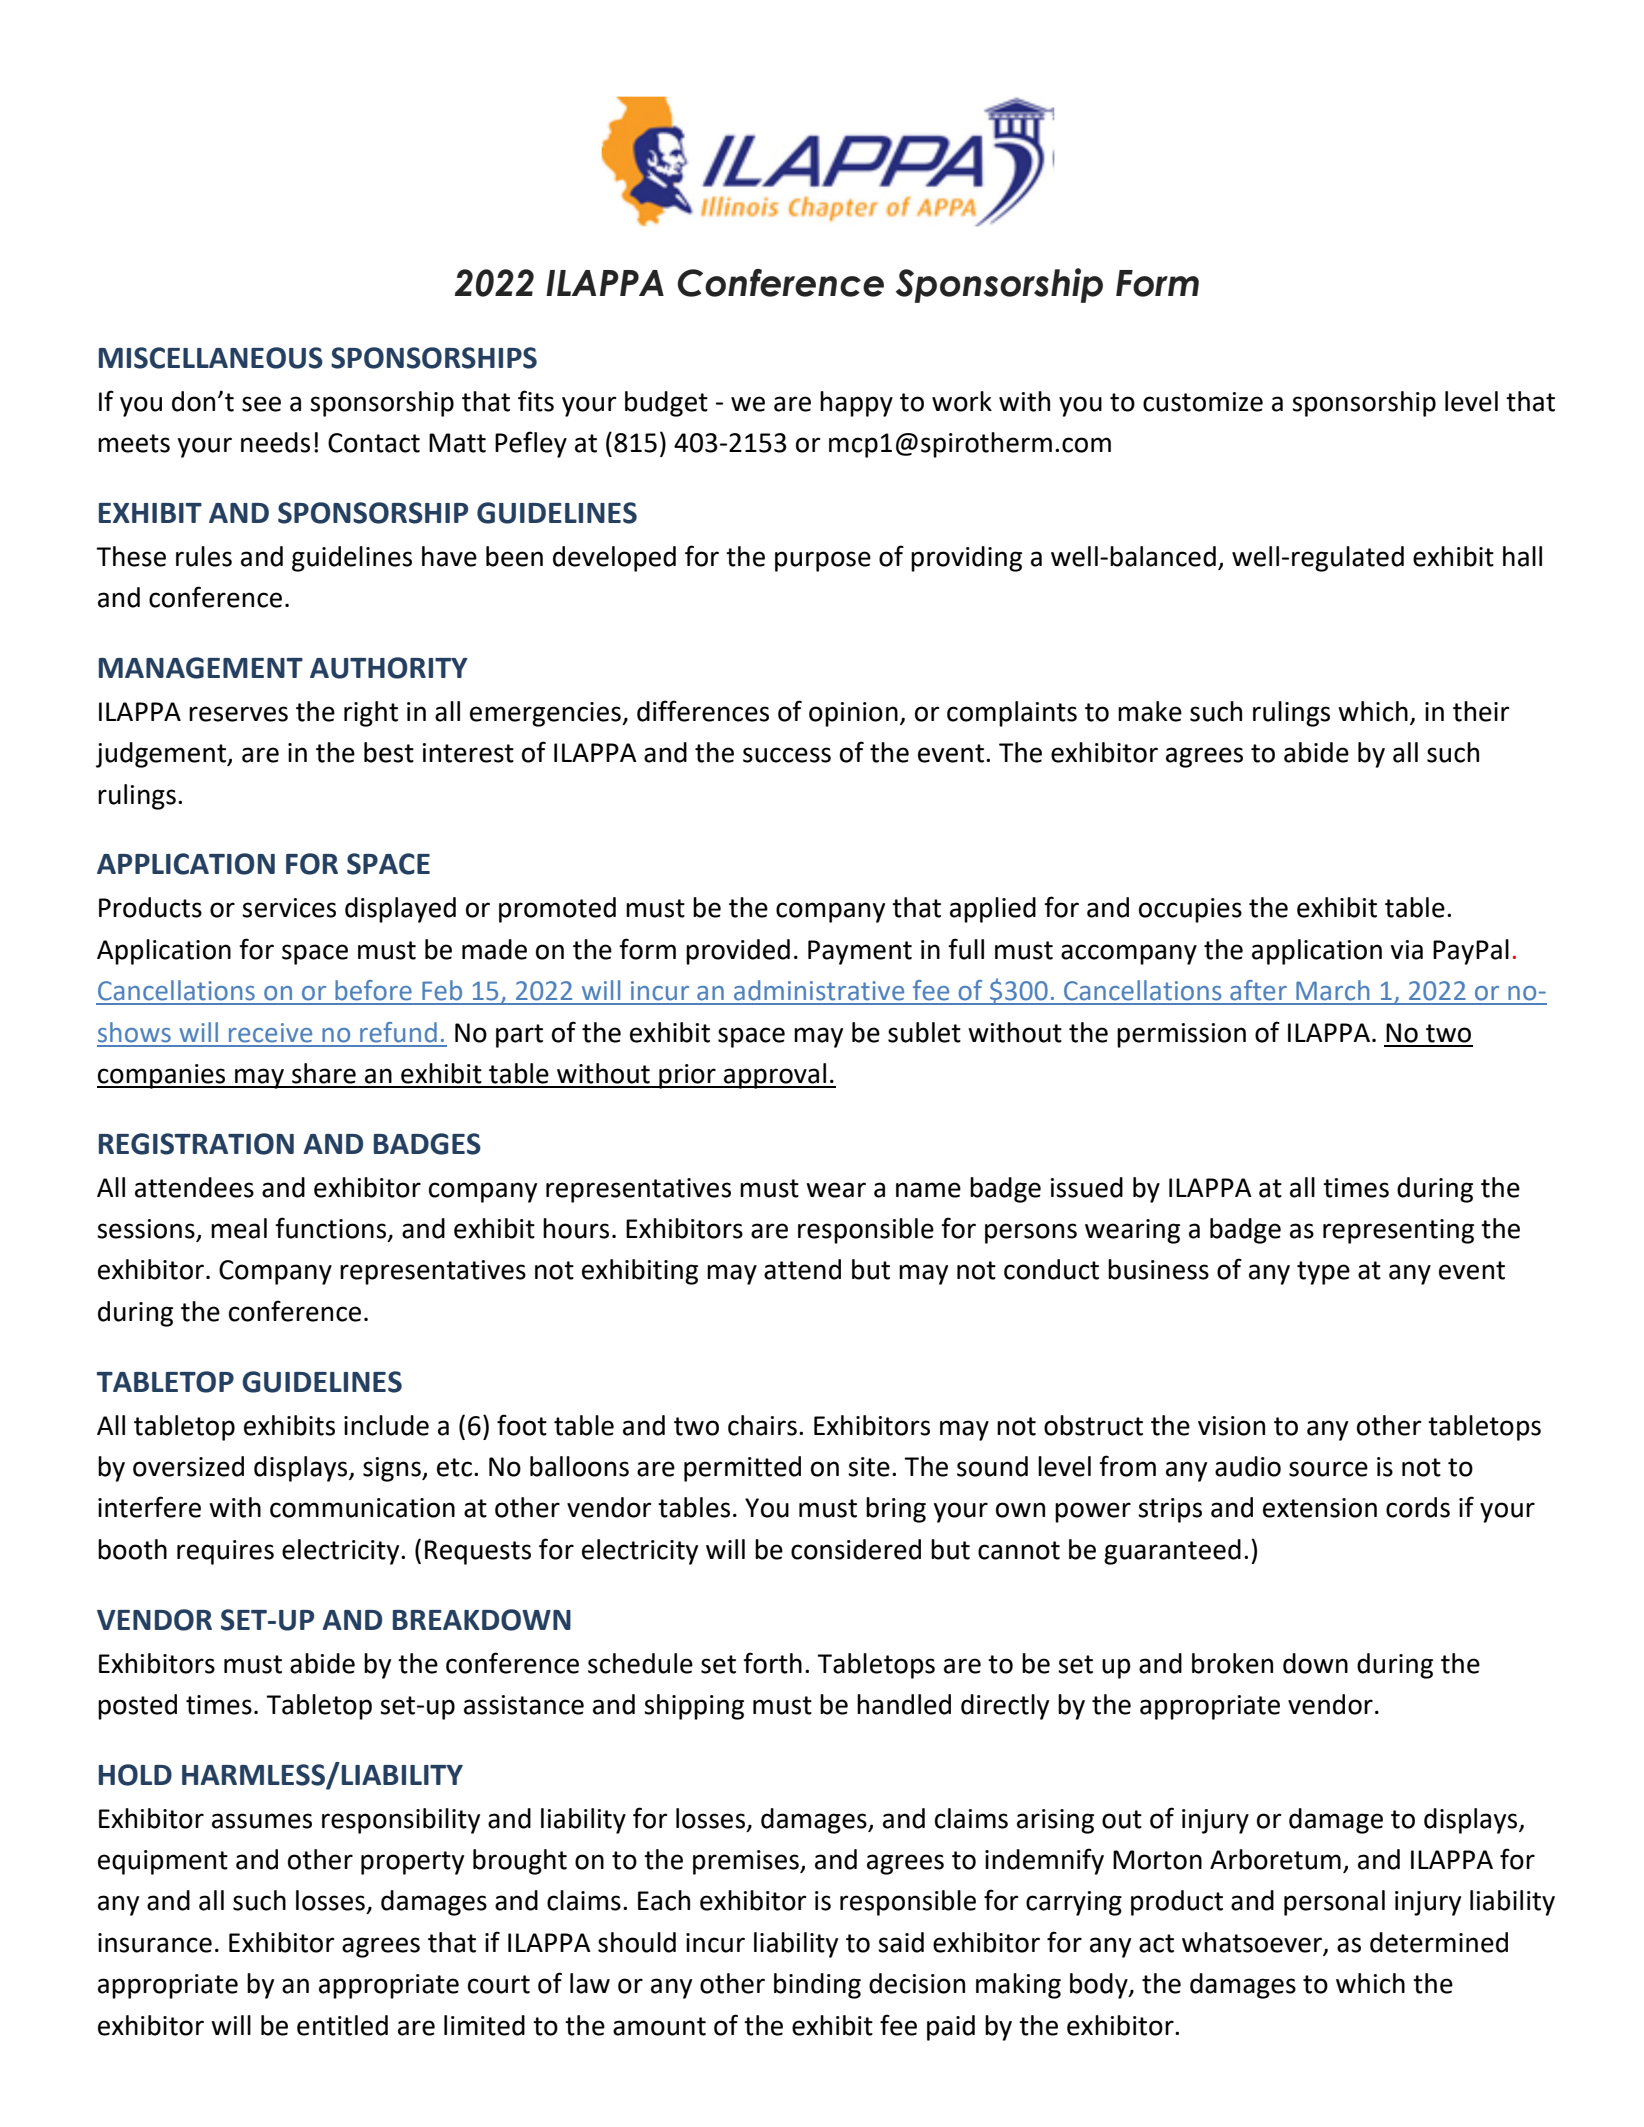  What do you see at coordinates (332, 1229) in the screenshot?
I see `functions` at bounding box center [332, 1229].
